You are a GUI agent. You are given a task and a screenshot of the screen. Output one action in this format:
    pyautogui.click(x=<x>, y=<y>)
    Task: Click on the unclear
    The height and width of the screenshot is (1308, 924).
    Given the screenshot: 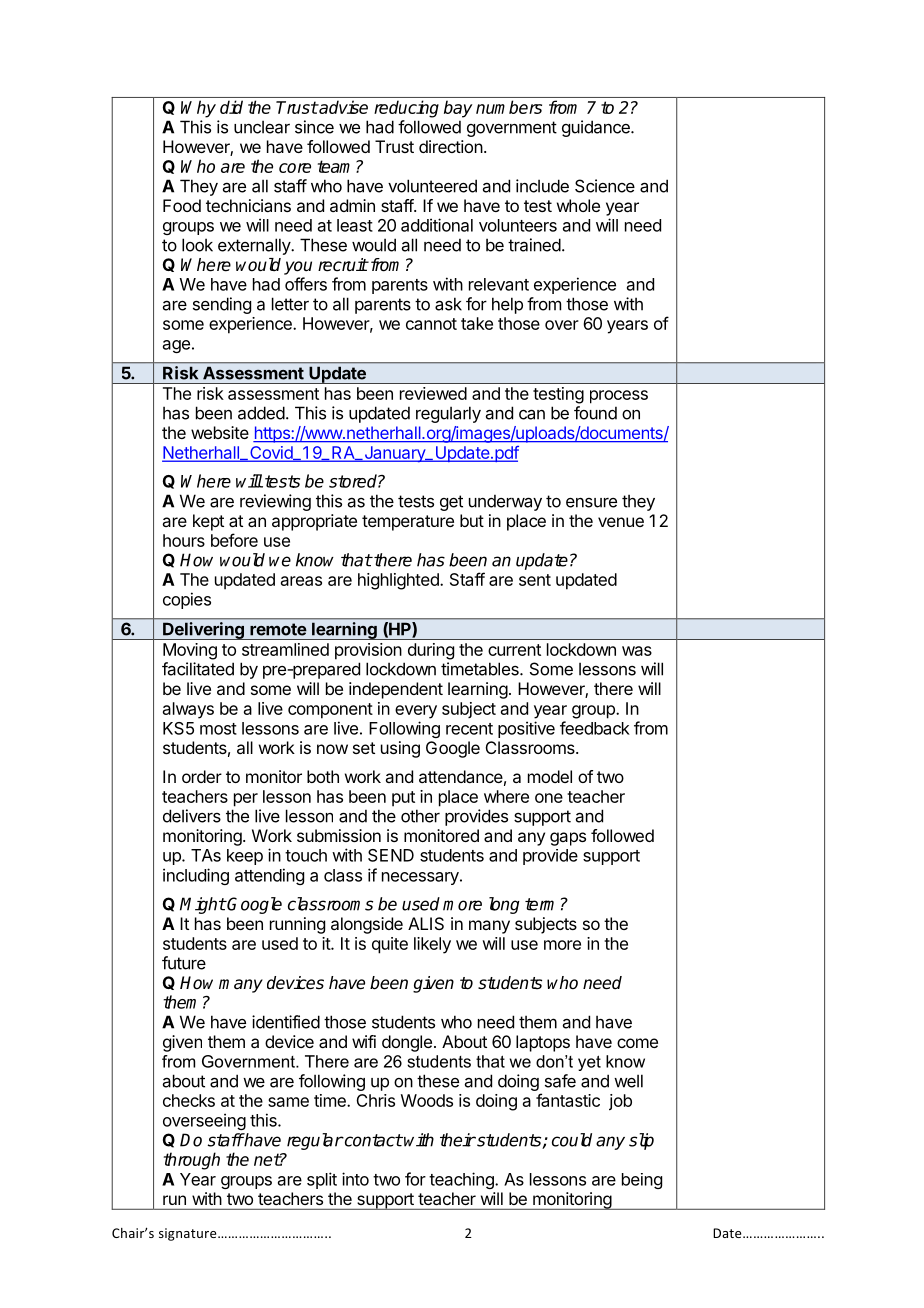 What is the action you would take?
    pyautogui.click(x=262, y=127)
